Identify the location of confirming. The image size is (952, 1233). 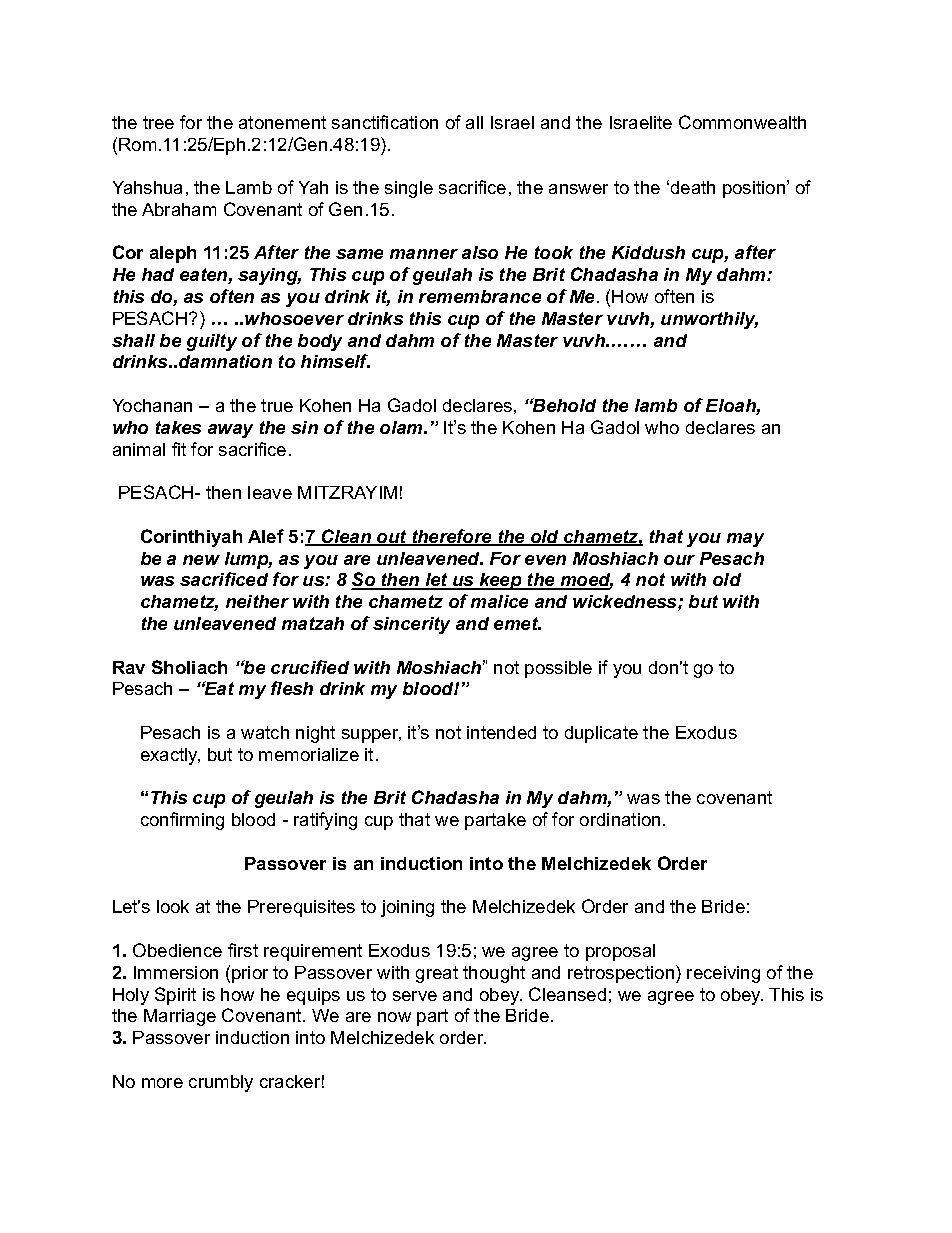
(182, 821).
